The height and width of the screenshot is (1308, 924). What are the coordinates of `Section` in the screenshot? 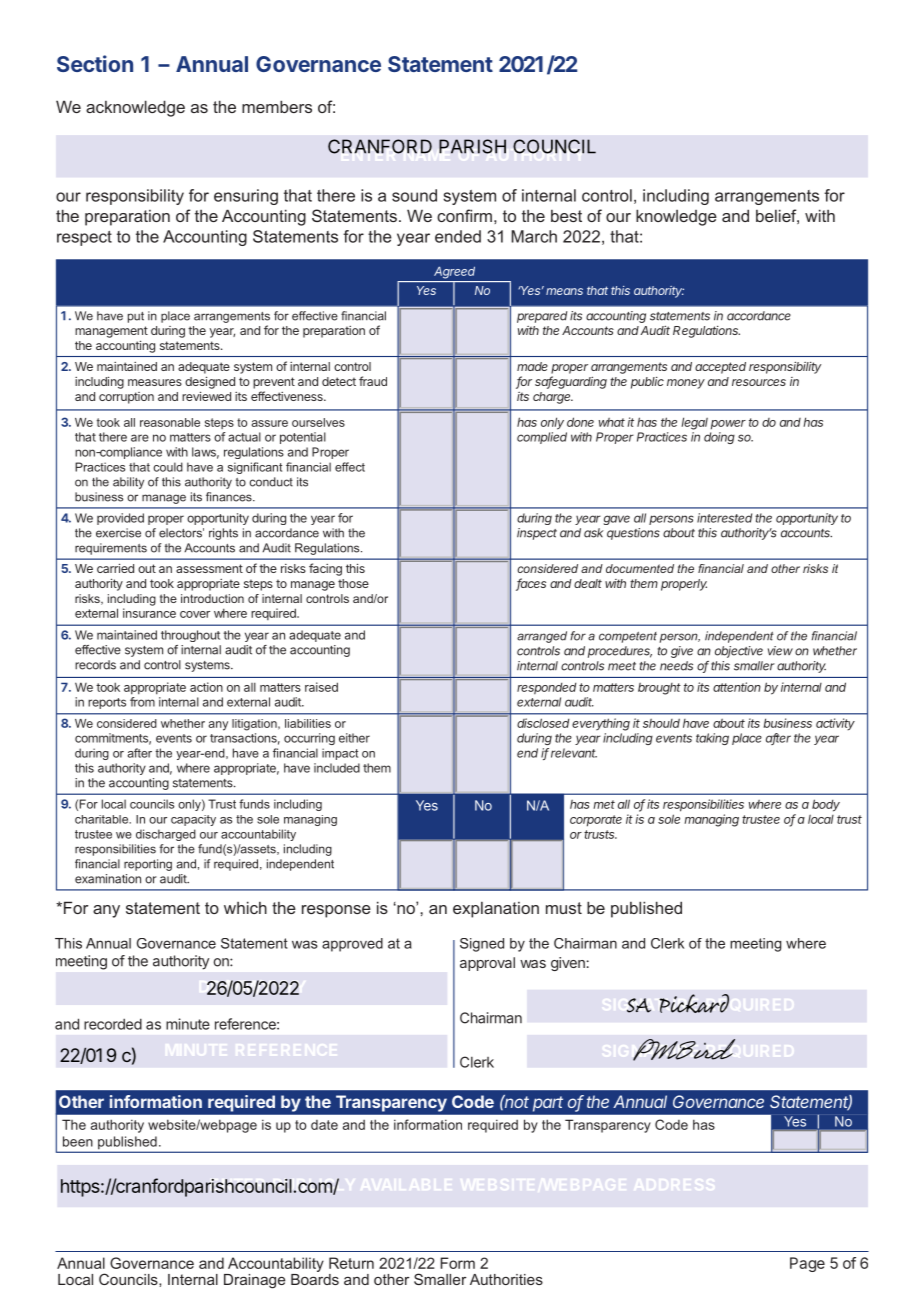 It's located at (95, 63).
